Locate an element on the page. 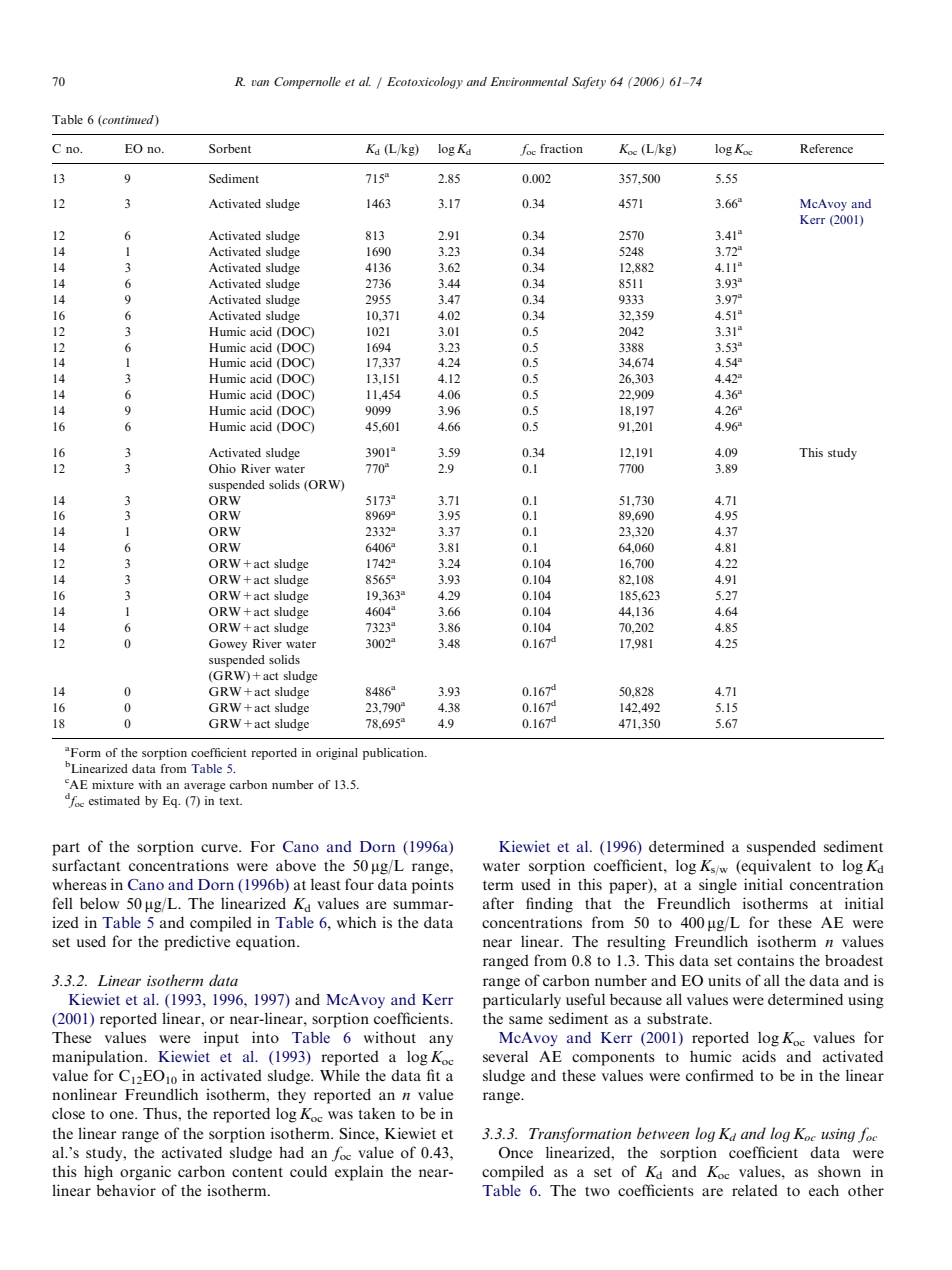 The height and width of the document is (1270, 952). Reference is located at coordinates (826, 148).
